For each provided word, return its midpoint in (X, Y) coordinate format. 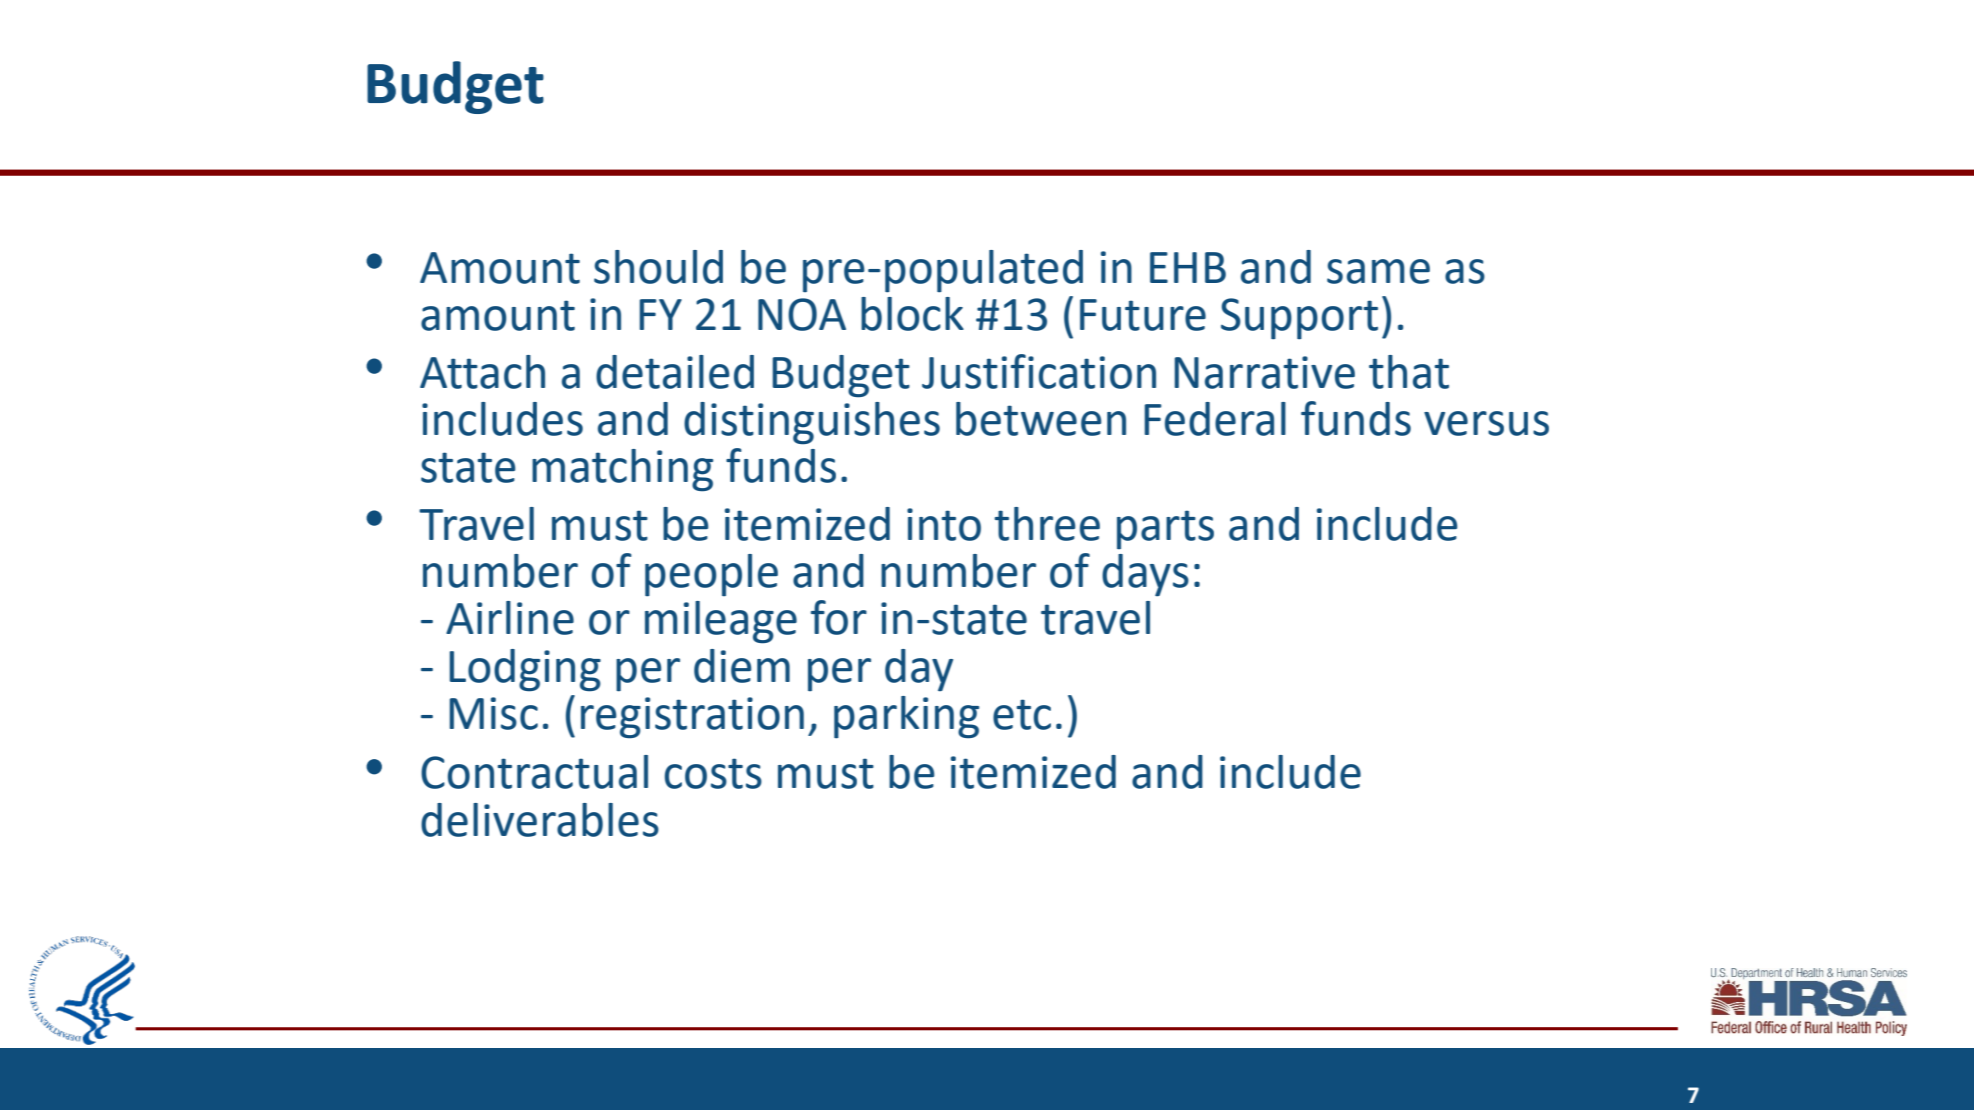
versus (1486, 423)
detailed (675, 372)
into (944, 524)
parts (1165, 529)
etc (1022, 714)
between (1041, 419)
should (658, 267)
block (912, 314)
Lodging (525, 670)
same (1378, 271)
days (1145, 575)
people (711, 575)
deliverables (540, 820)
